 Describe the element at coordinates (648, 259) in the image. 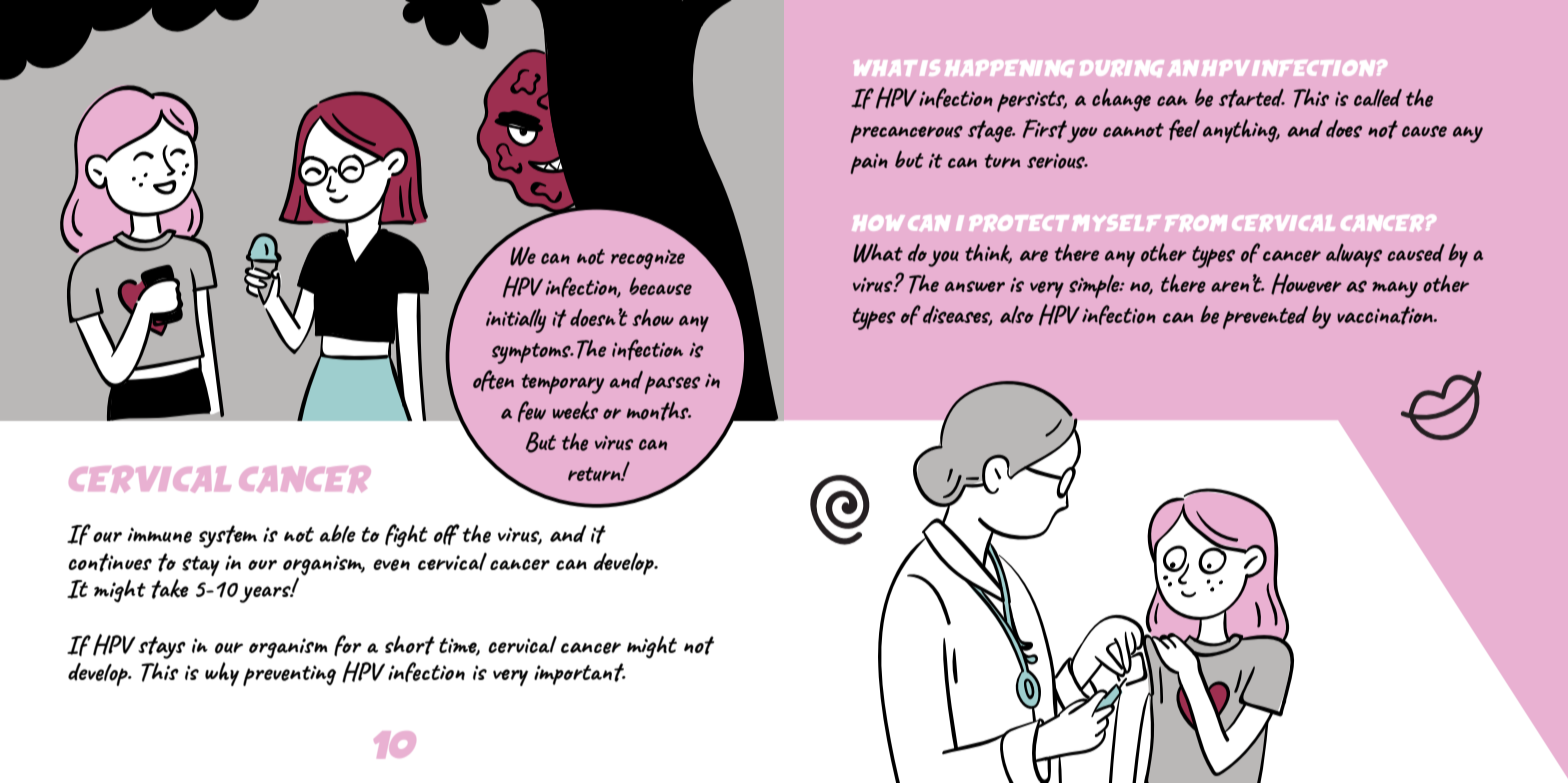

I see `recognize` at that location.
